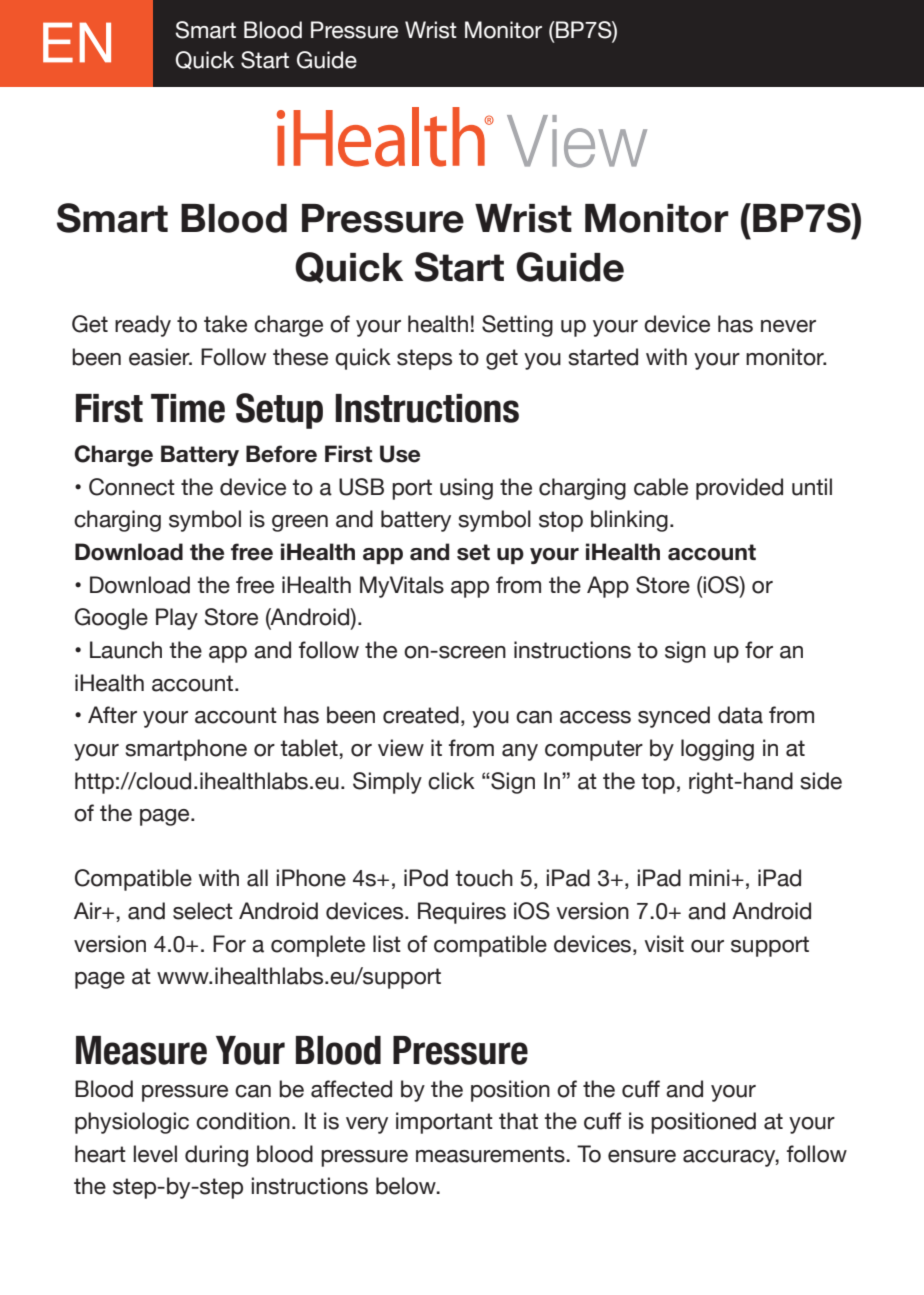 This screenshot has width=924, height=1295. Describe the element at coordinates (517, 326) in the screenshot. I see `Setting` at that location.
